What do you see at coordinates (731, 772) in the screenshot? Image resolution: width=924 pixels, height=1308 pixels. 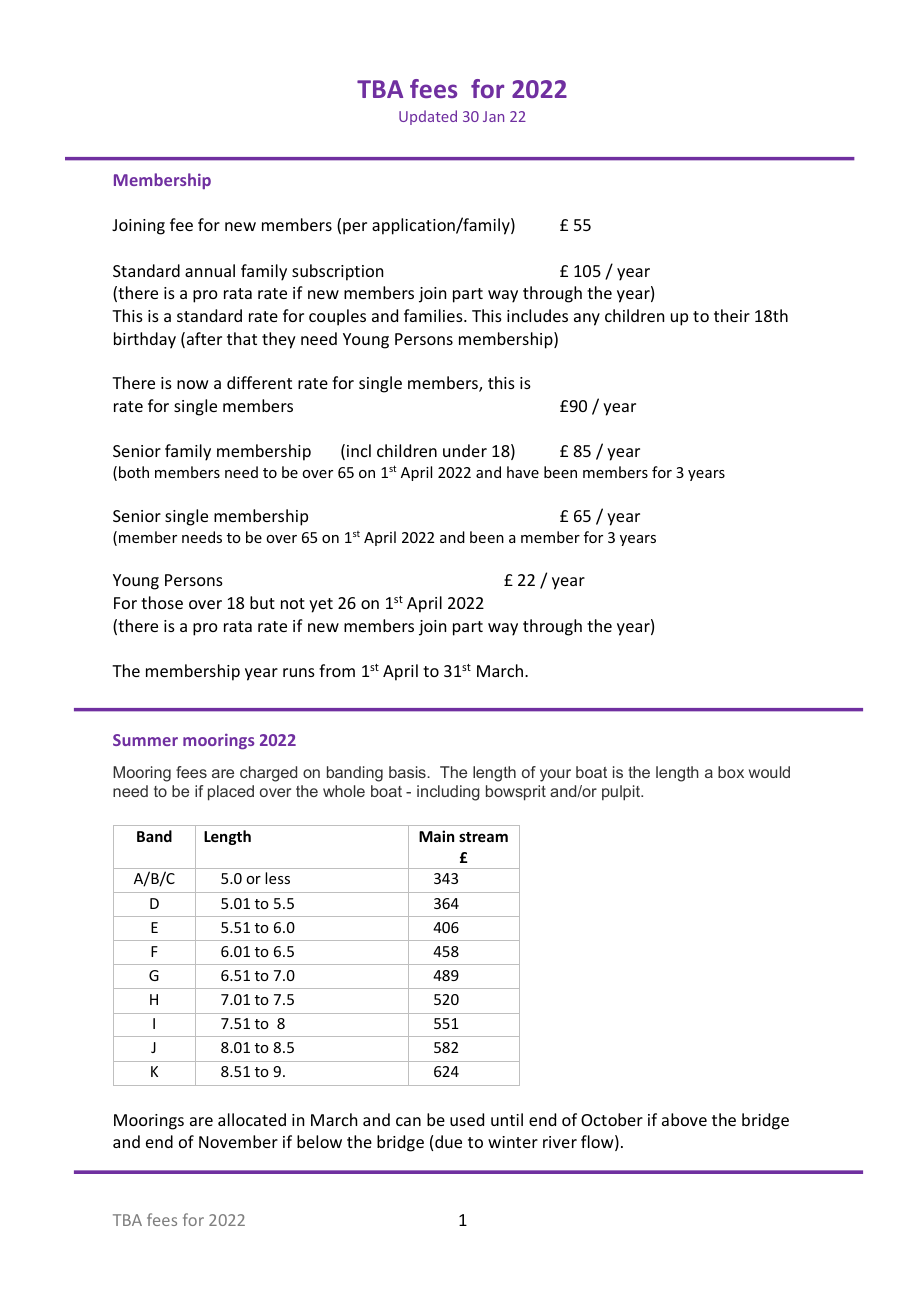 I see `box` at bounding box center [731, 772].
